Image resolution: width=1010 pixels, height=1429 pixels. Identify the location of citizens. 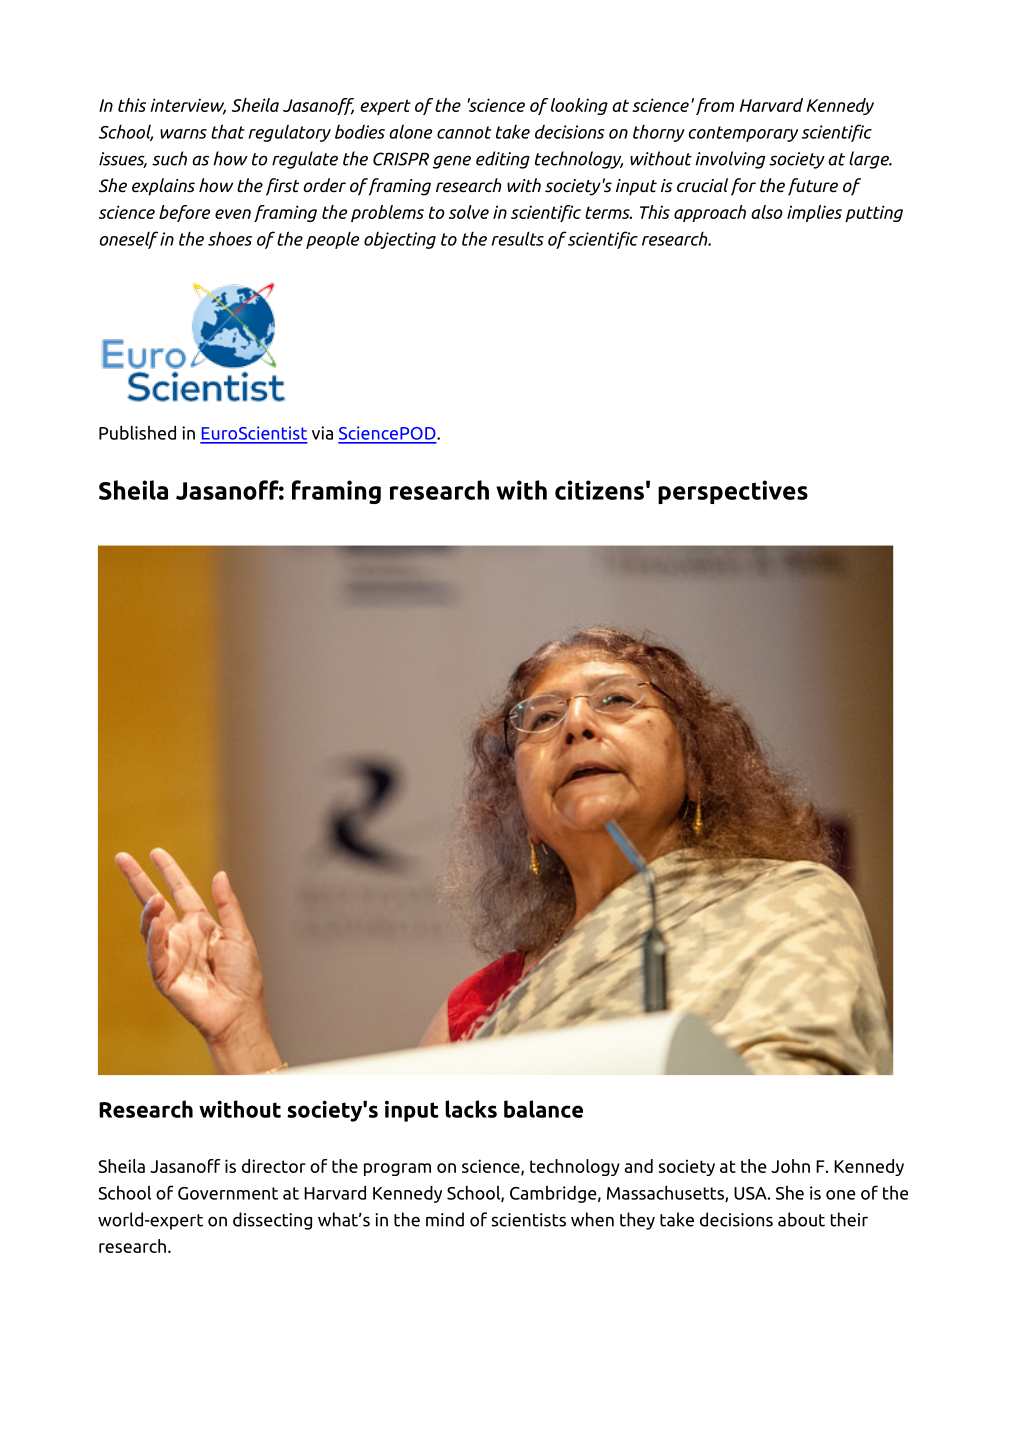
(599, 490).
